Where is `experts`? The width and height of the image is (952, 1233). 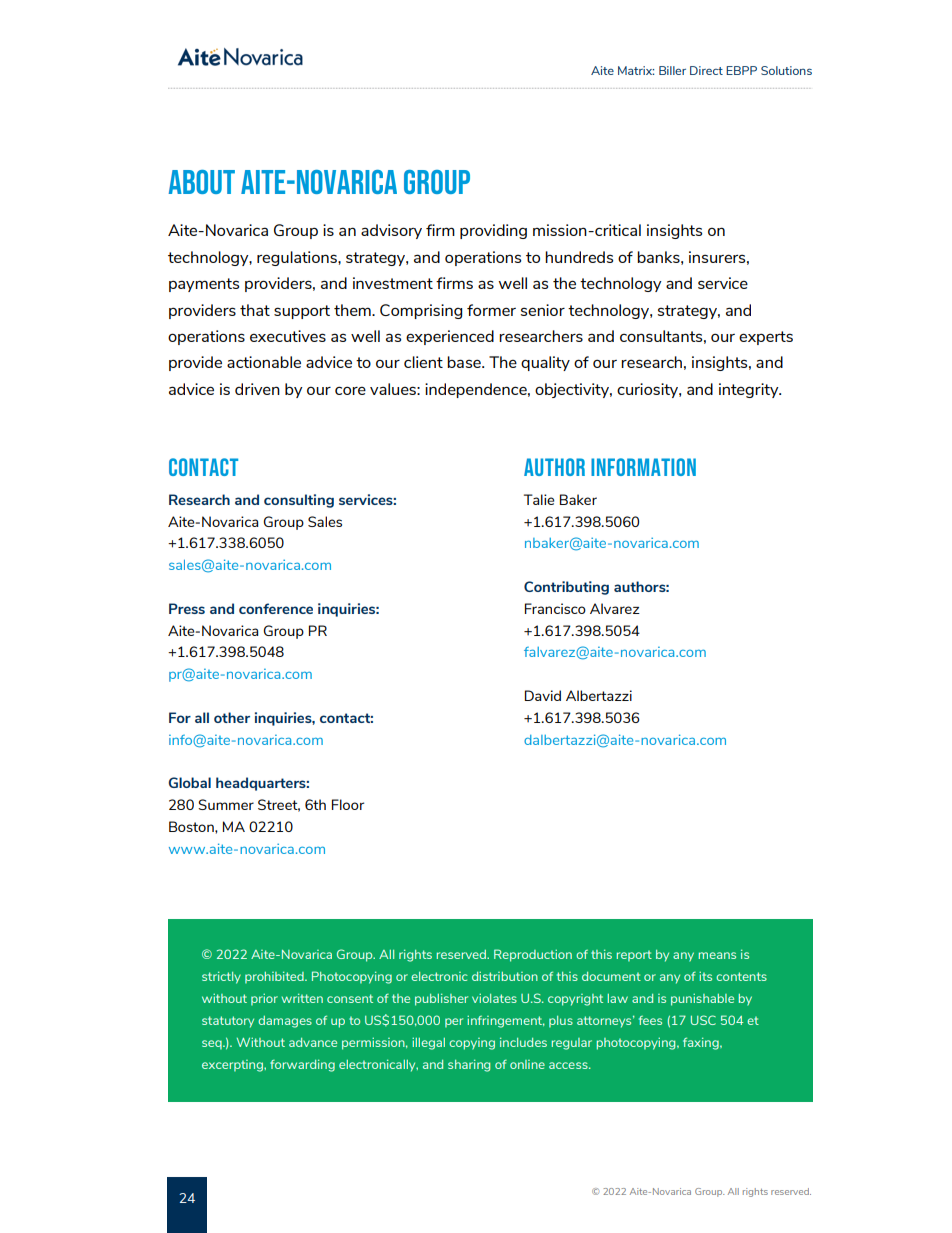
experts is located at coordinates (766, 338).
